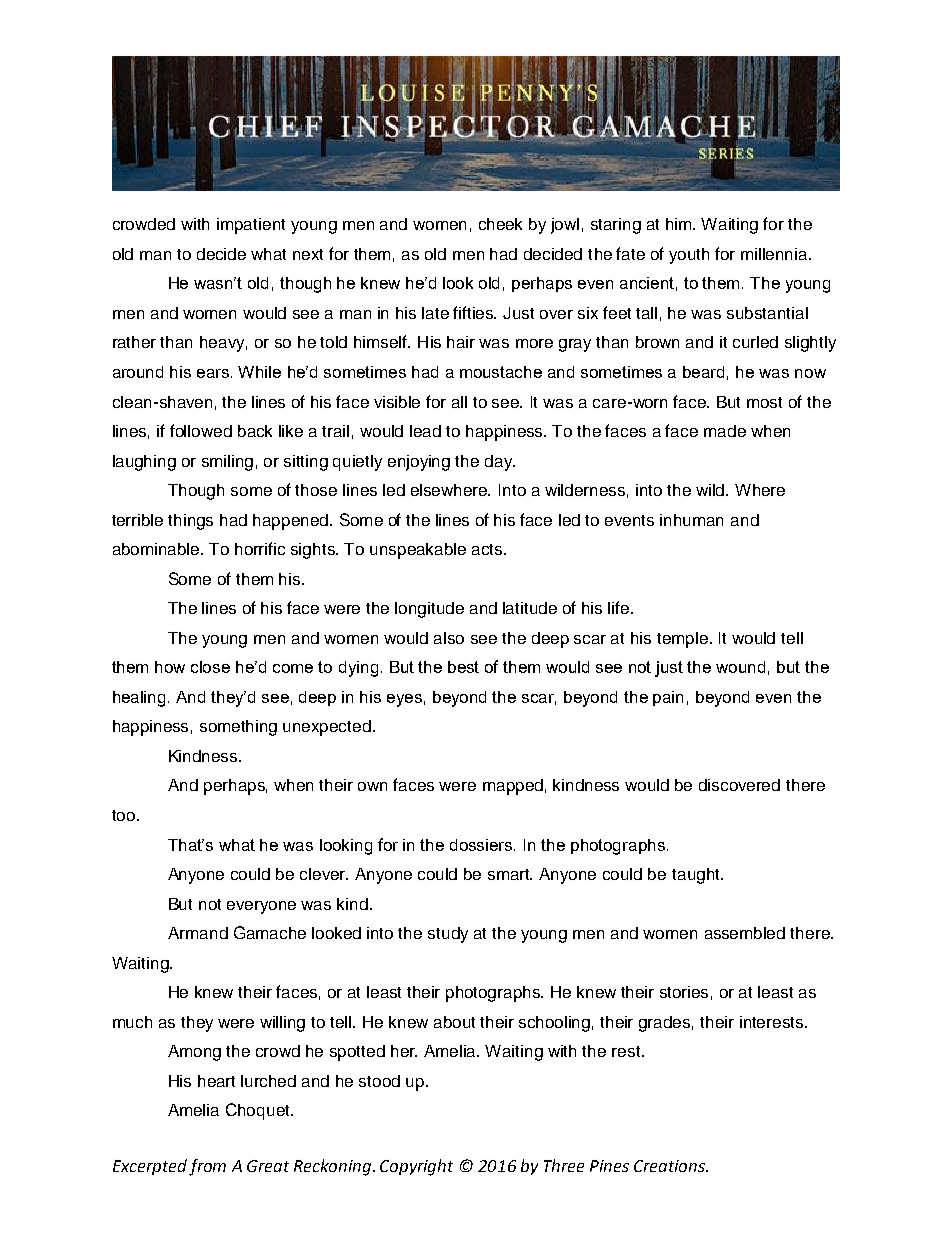 This screenshot has width=952, height=1233. Describe the element at coordinates (210, 667) in the screenshot. I see `close` at that location.
